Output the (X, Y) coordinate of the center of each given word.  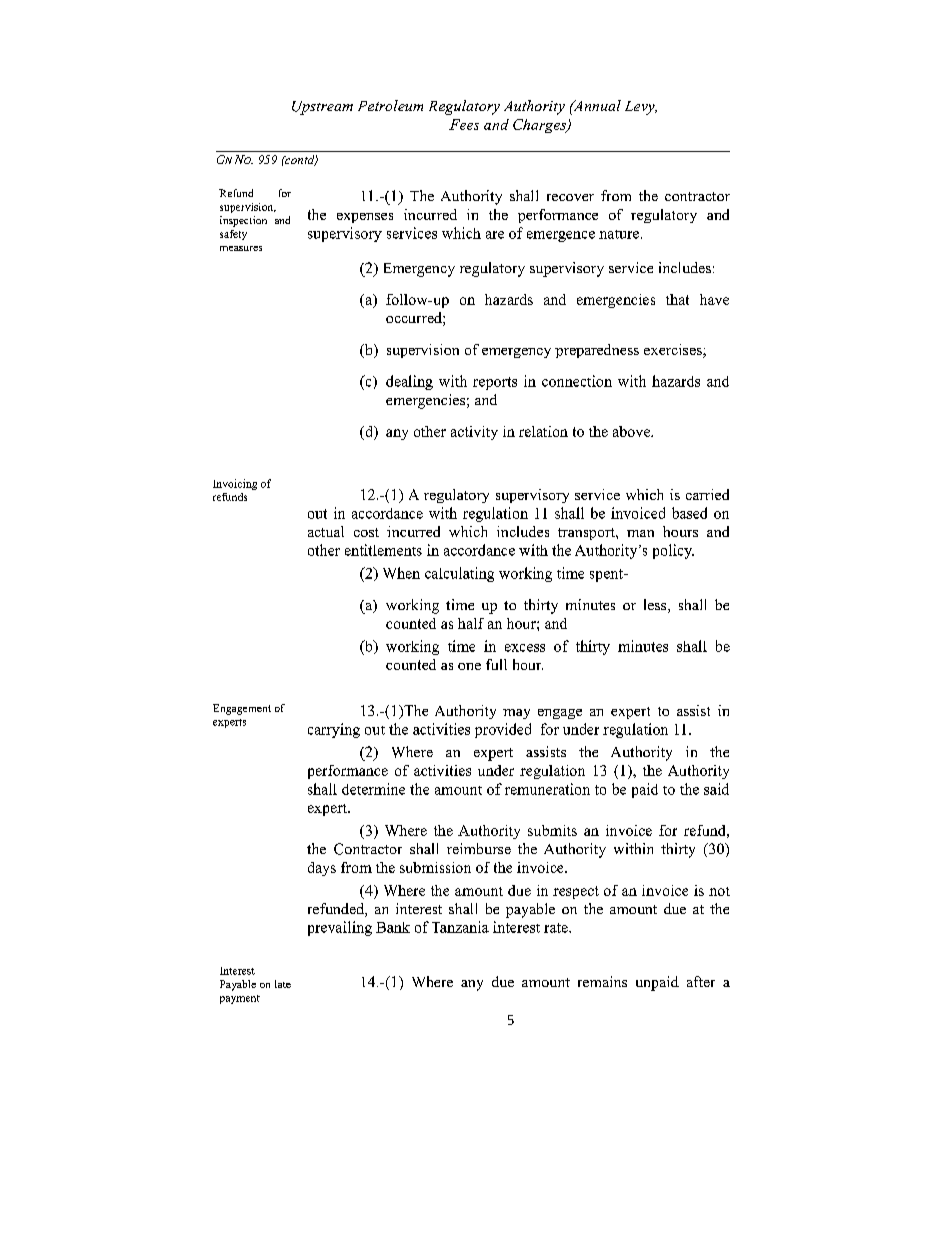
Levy (641, 108)
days (322, 869)
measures (241, 248)
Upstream (322, 108)
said (716, 789)
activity (474, 433)
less (656, 606)
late (283, 984)
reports (495, 383)
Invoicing (235, 484)
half (471, 623)
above (633, 431)
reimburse (479, 848)
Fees (464, 124)
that (677, 299)
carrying (334, 730)
